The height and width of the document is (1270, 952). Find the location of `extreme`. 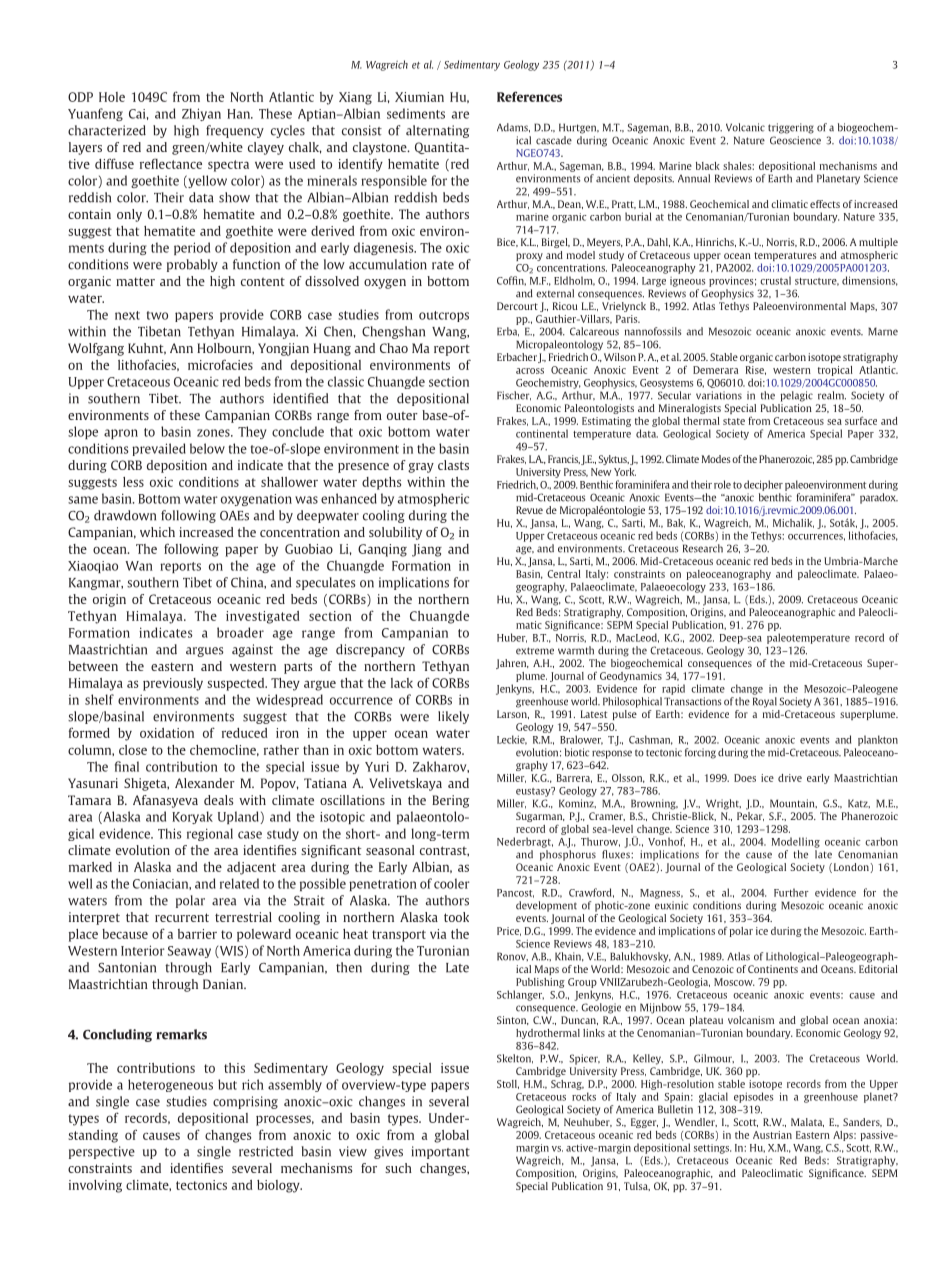

extreme is located at coordinates (535, 651).
